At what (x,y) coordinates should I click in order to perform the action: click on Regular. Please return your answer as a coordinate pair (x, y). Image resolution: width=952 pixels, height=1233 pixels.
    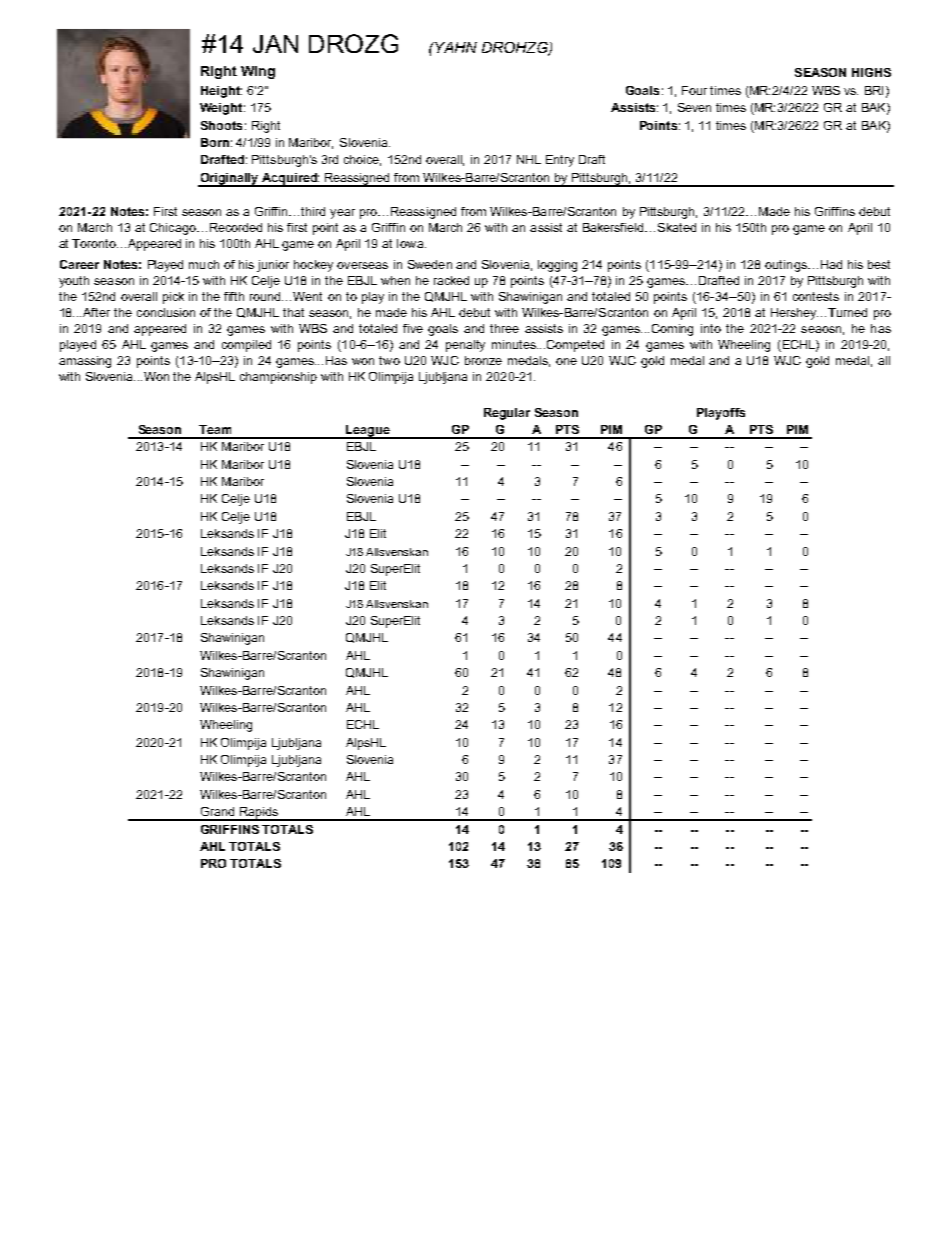
    Looking at the image, I should click on (507, 414).
